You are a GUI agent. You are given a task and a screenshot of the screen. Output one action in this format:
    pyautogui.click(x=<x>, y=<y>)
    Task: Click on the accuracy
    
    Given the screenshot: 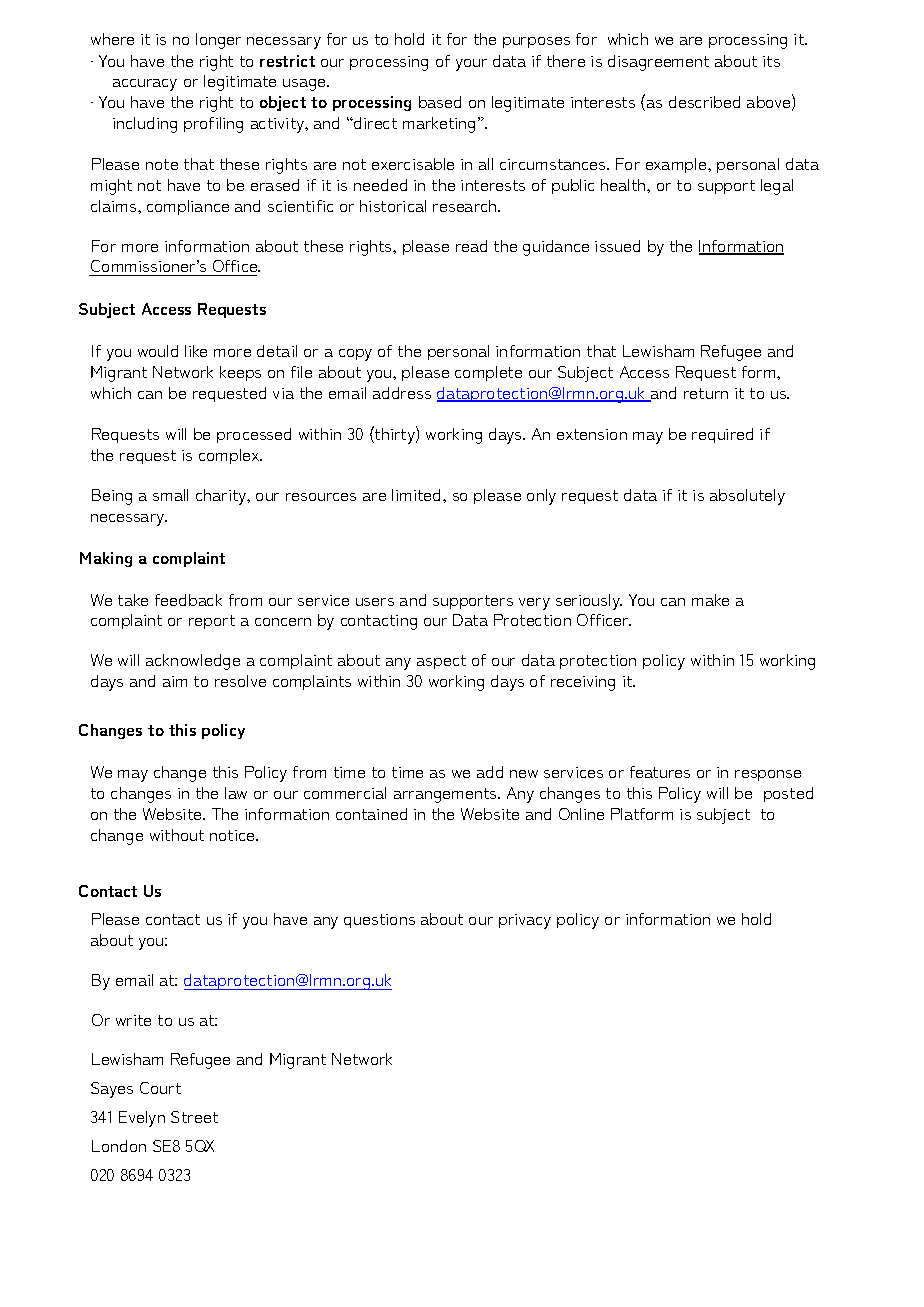 What is the action you would take?
    pyautogui.click(x=145, y=85)
